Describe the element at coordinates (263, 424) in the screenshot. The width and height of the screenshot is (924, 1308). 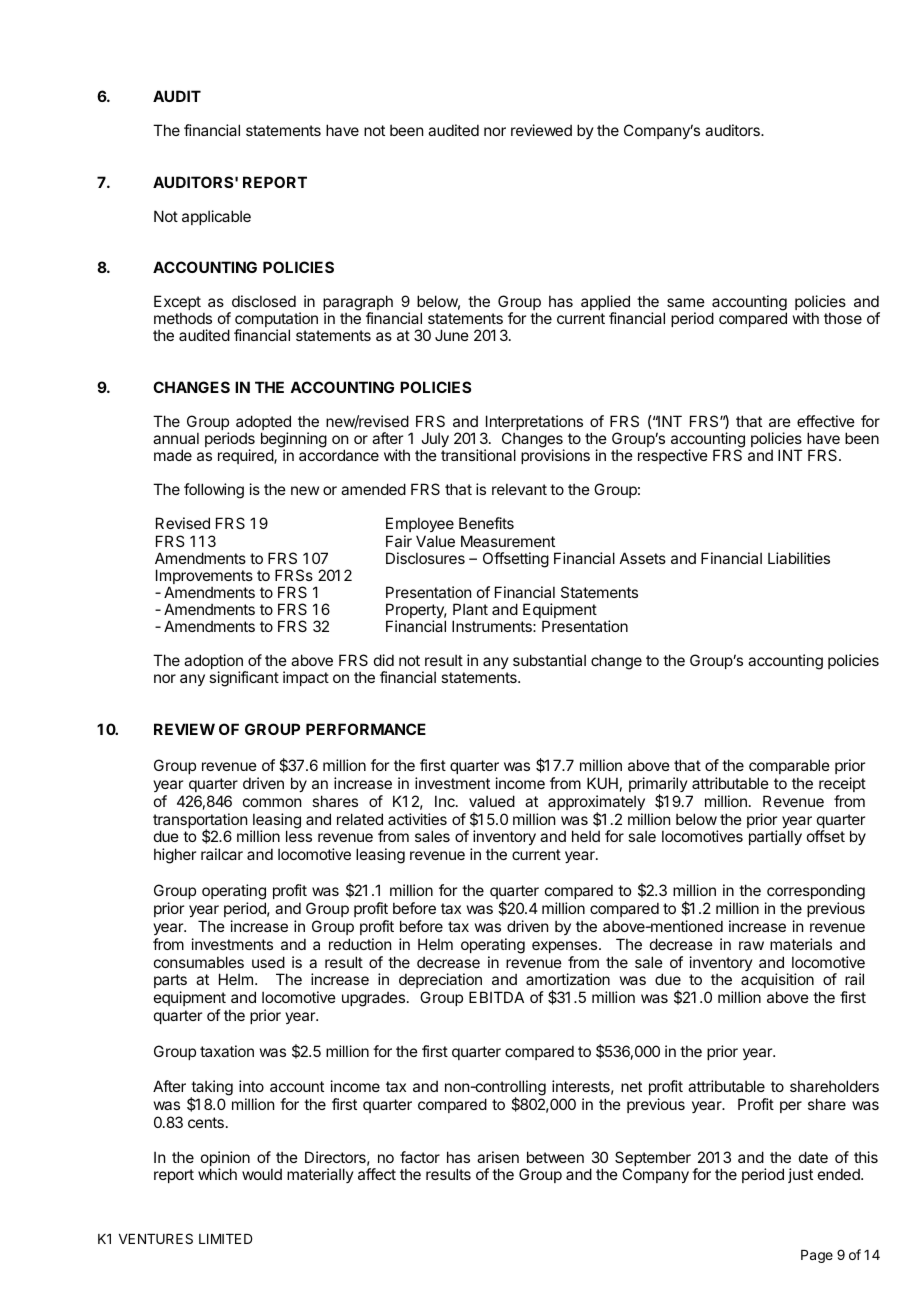
I see `adopted` at that location.
